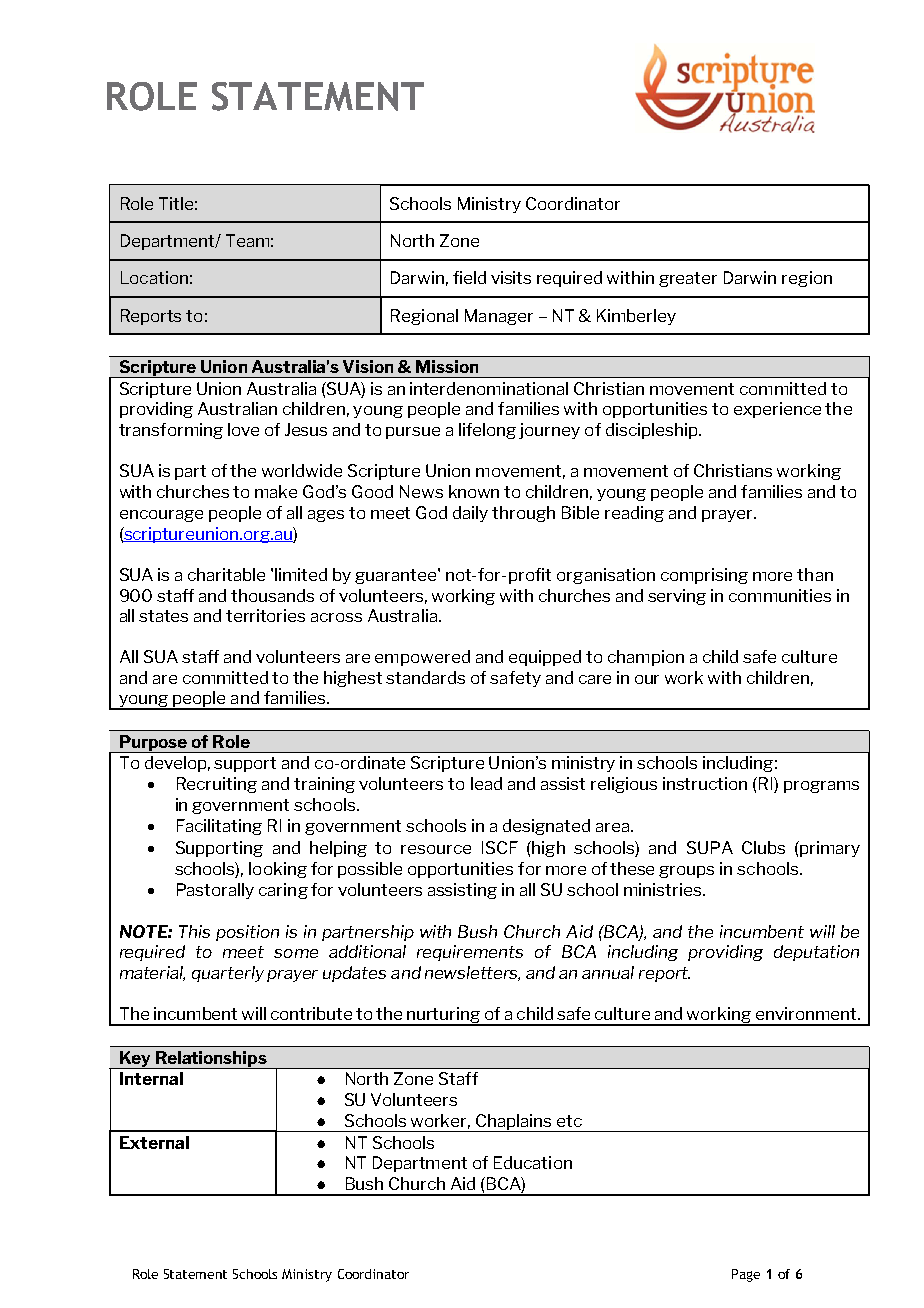 The height and width of the screenshot is (1308, 924). Describe the element at coordinates (154, 277) in the screenshot. I see `Location` at that location.
